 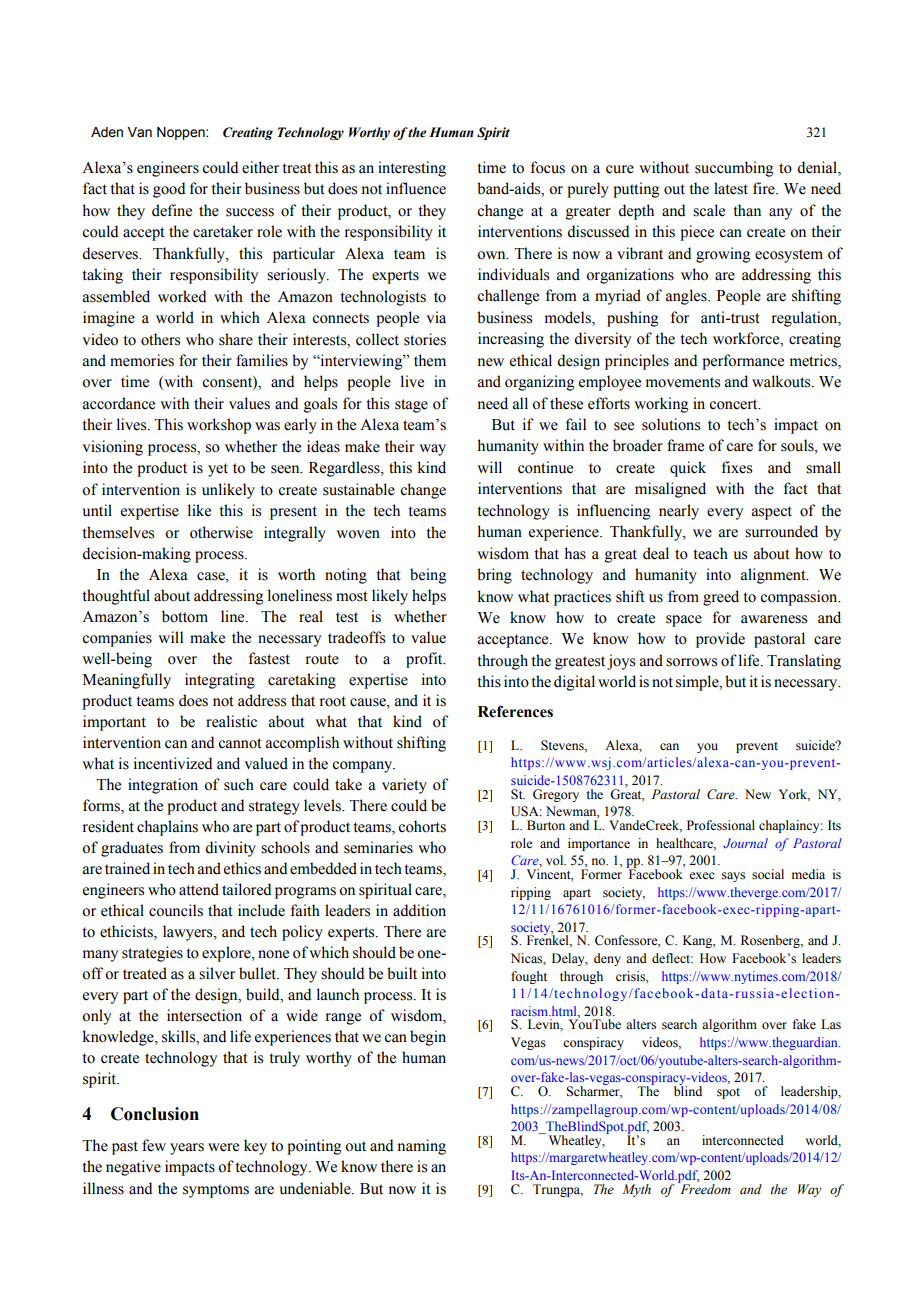 I want to click on naming, so click(x=422, y=1147).
